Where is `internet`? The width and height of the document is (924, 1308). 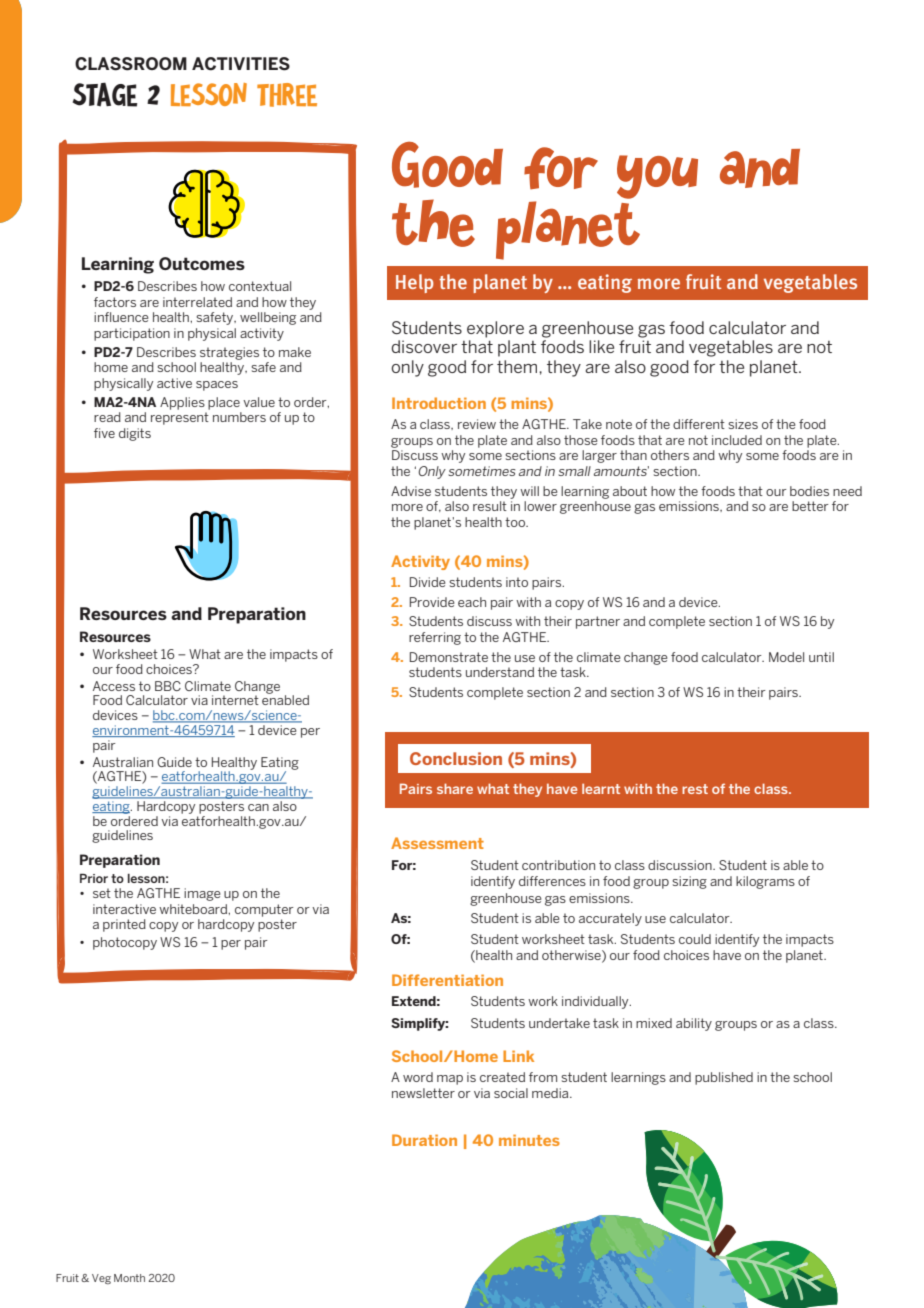
internet is located at coordinates (235, 700).
